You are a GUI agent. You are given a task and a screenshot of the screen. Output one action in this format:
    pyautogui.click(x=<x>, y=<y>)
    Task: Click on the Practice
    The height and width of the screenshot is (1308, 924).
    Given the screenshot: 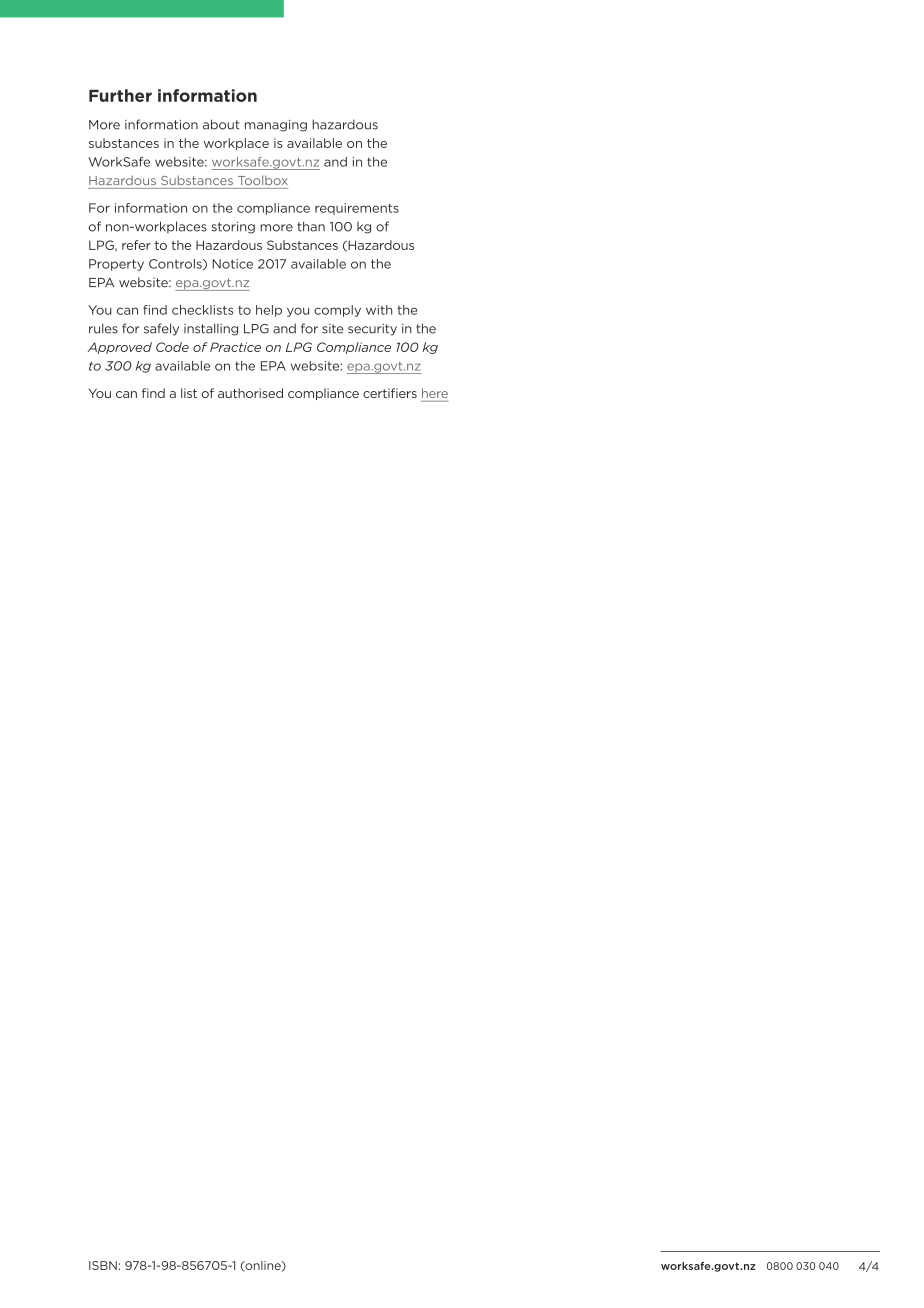 What is the action you would take?
    pyautogui.click(x=235, y=347)
